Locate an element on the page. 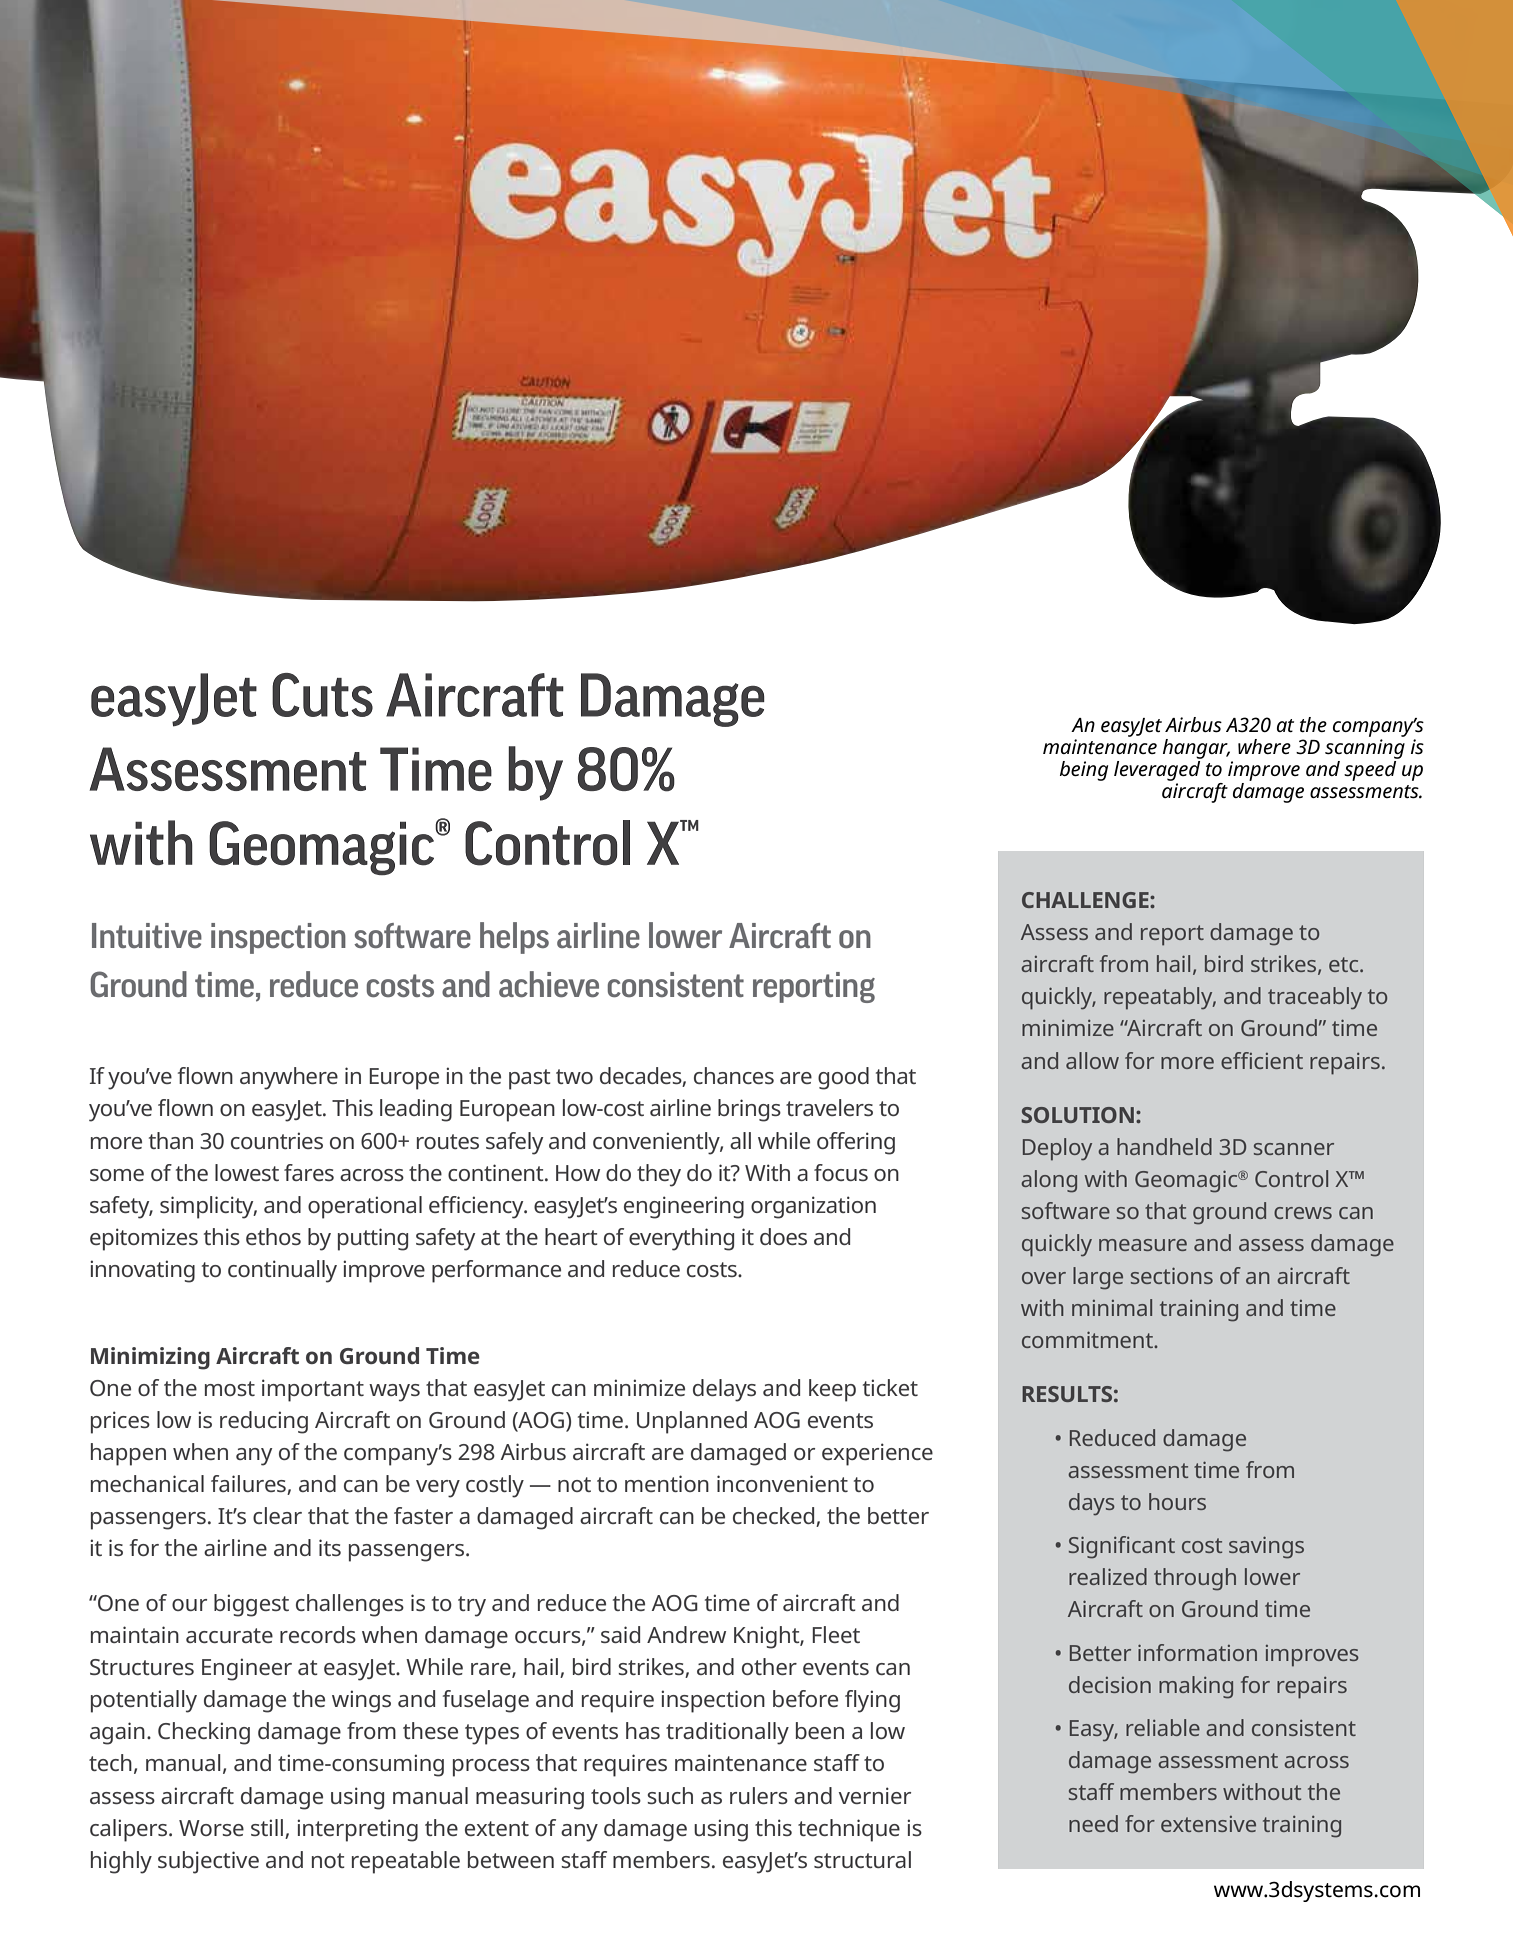  Cuts is located at coordinates (322, 695).
